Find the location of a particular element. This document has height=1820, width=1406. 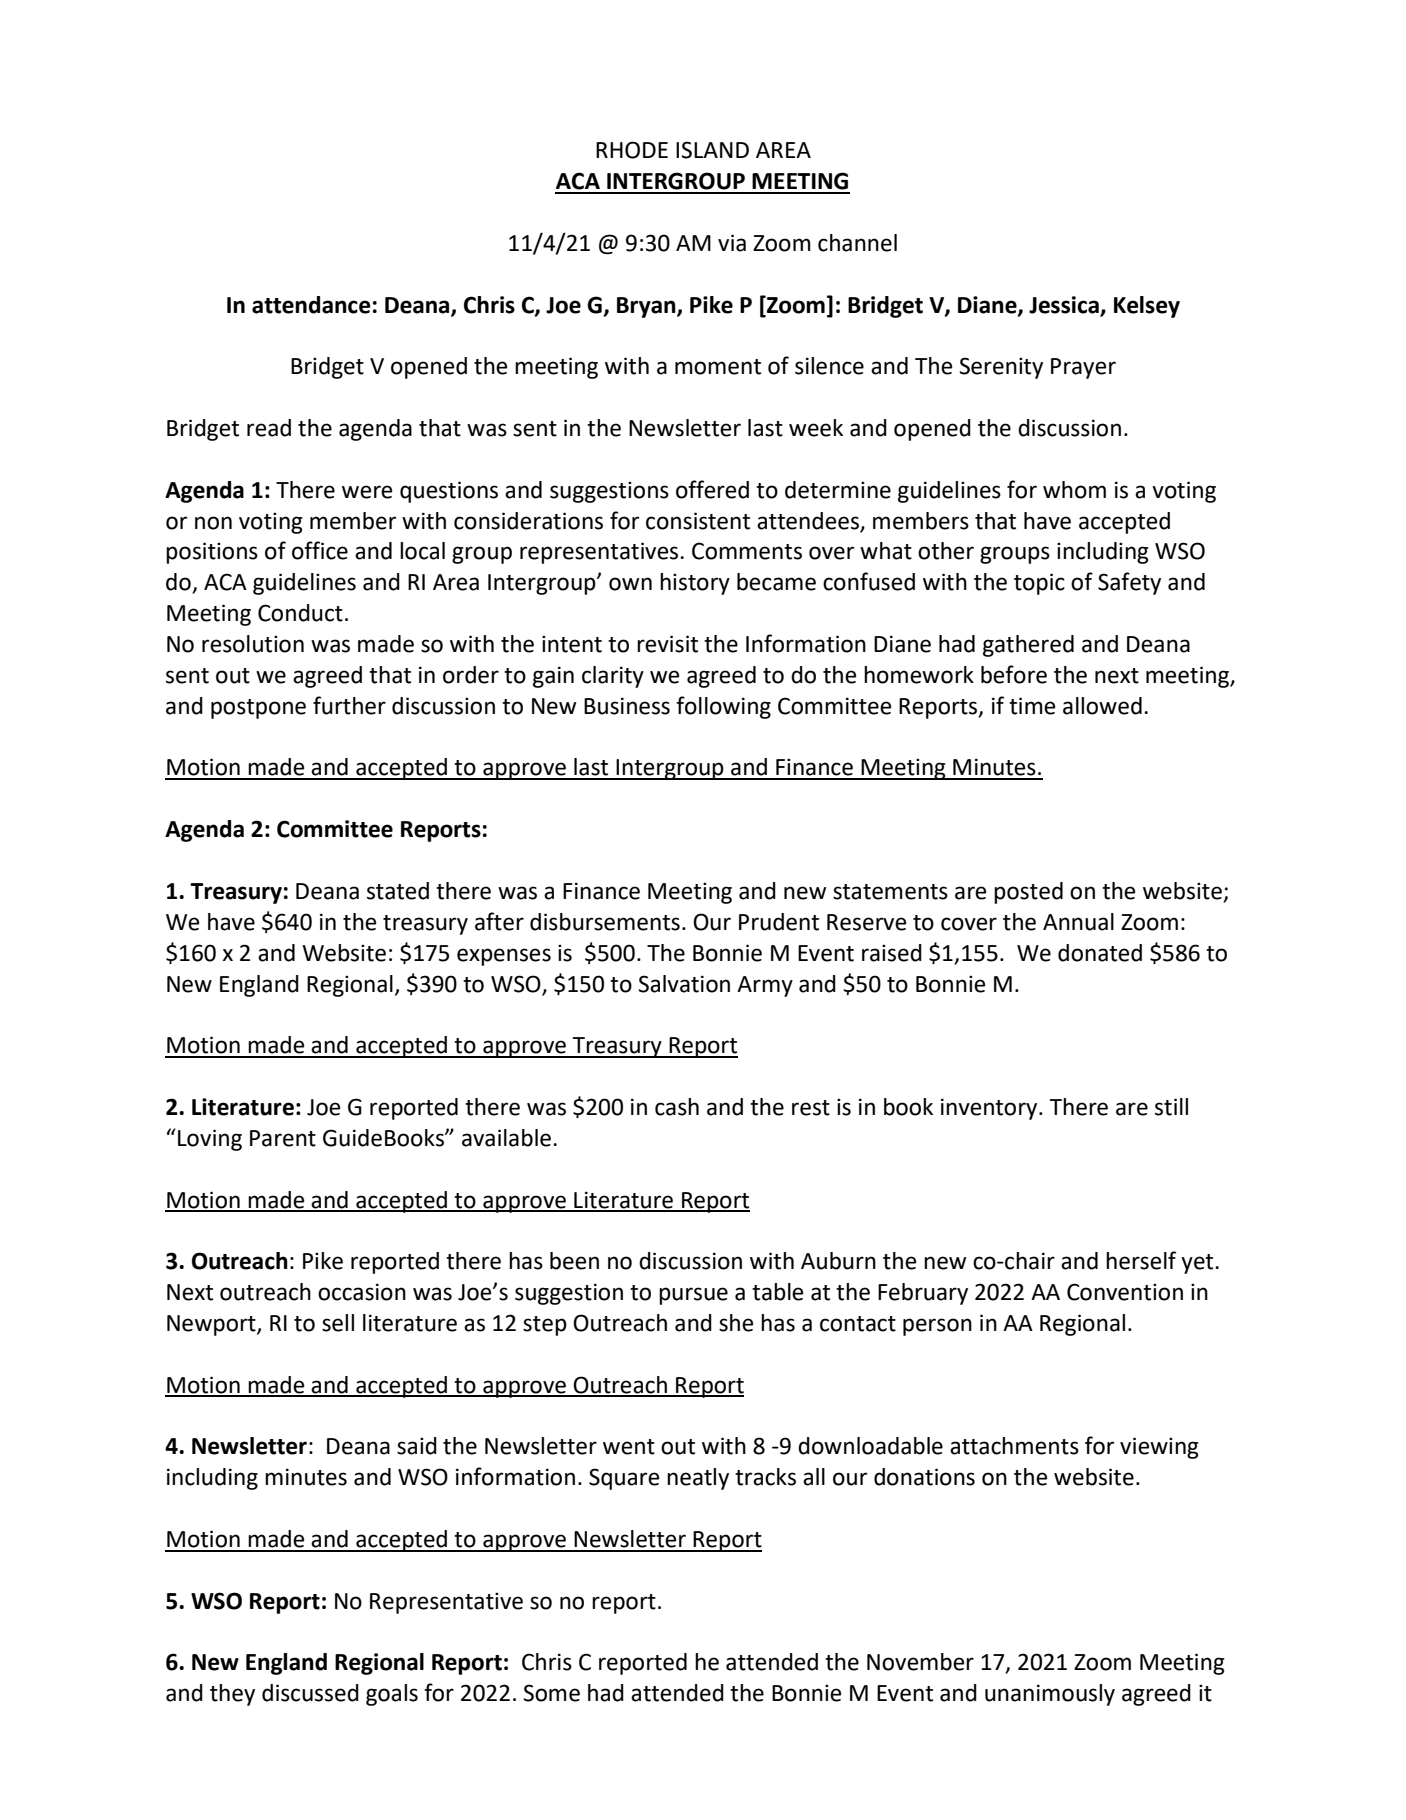

attendance is located at coordinates (311, 305).
